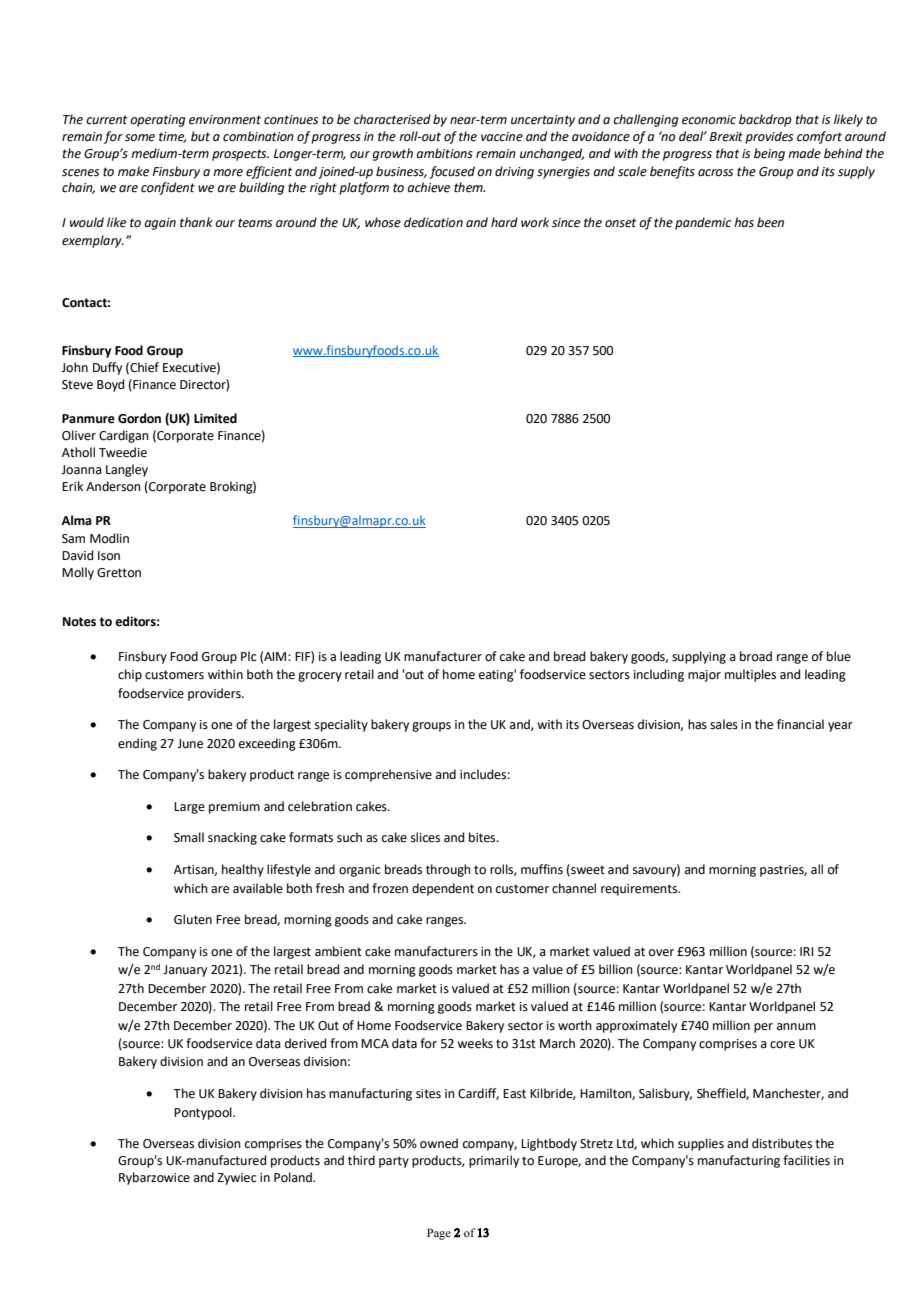 This screenshot has height=1308, width=924. What do you see at coordinates (204, 1113) in the screenshot?
I see `Pontypool` at bounding box center [204, 1113].
